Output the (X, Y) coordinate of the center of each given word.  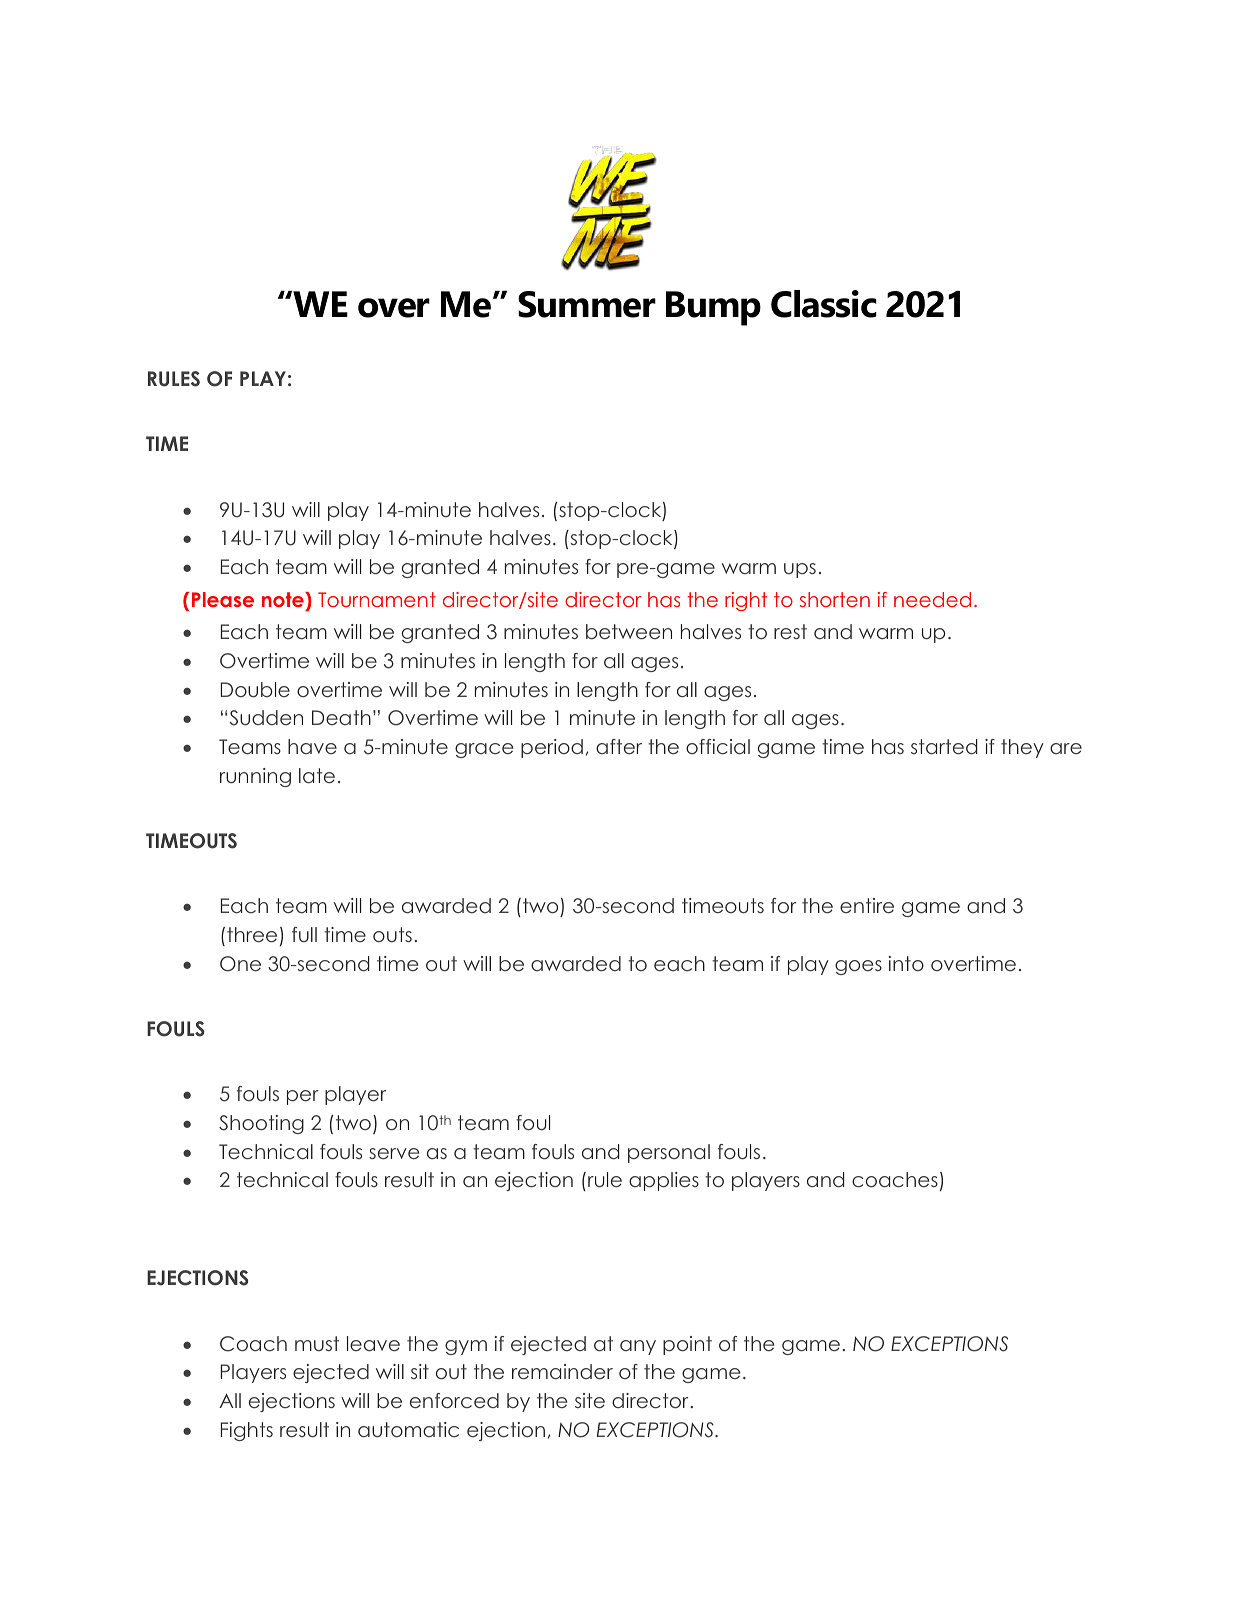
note (284, 599)
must (317, 1343)
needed (932, 599)
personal (669, 1153)
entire (867, 906)
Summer (587, 304)
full (304, 934)
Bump (713, 308)
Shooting (261, 1124)
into (906, 963)
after (619, 747)
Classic (824, 304)
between (629, 632)
